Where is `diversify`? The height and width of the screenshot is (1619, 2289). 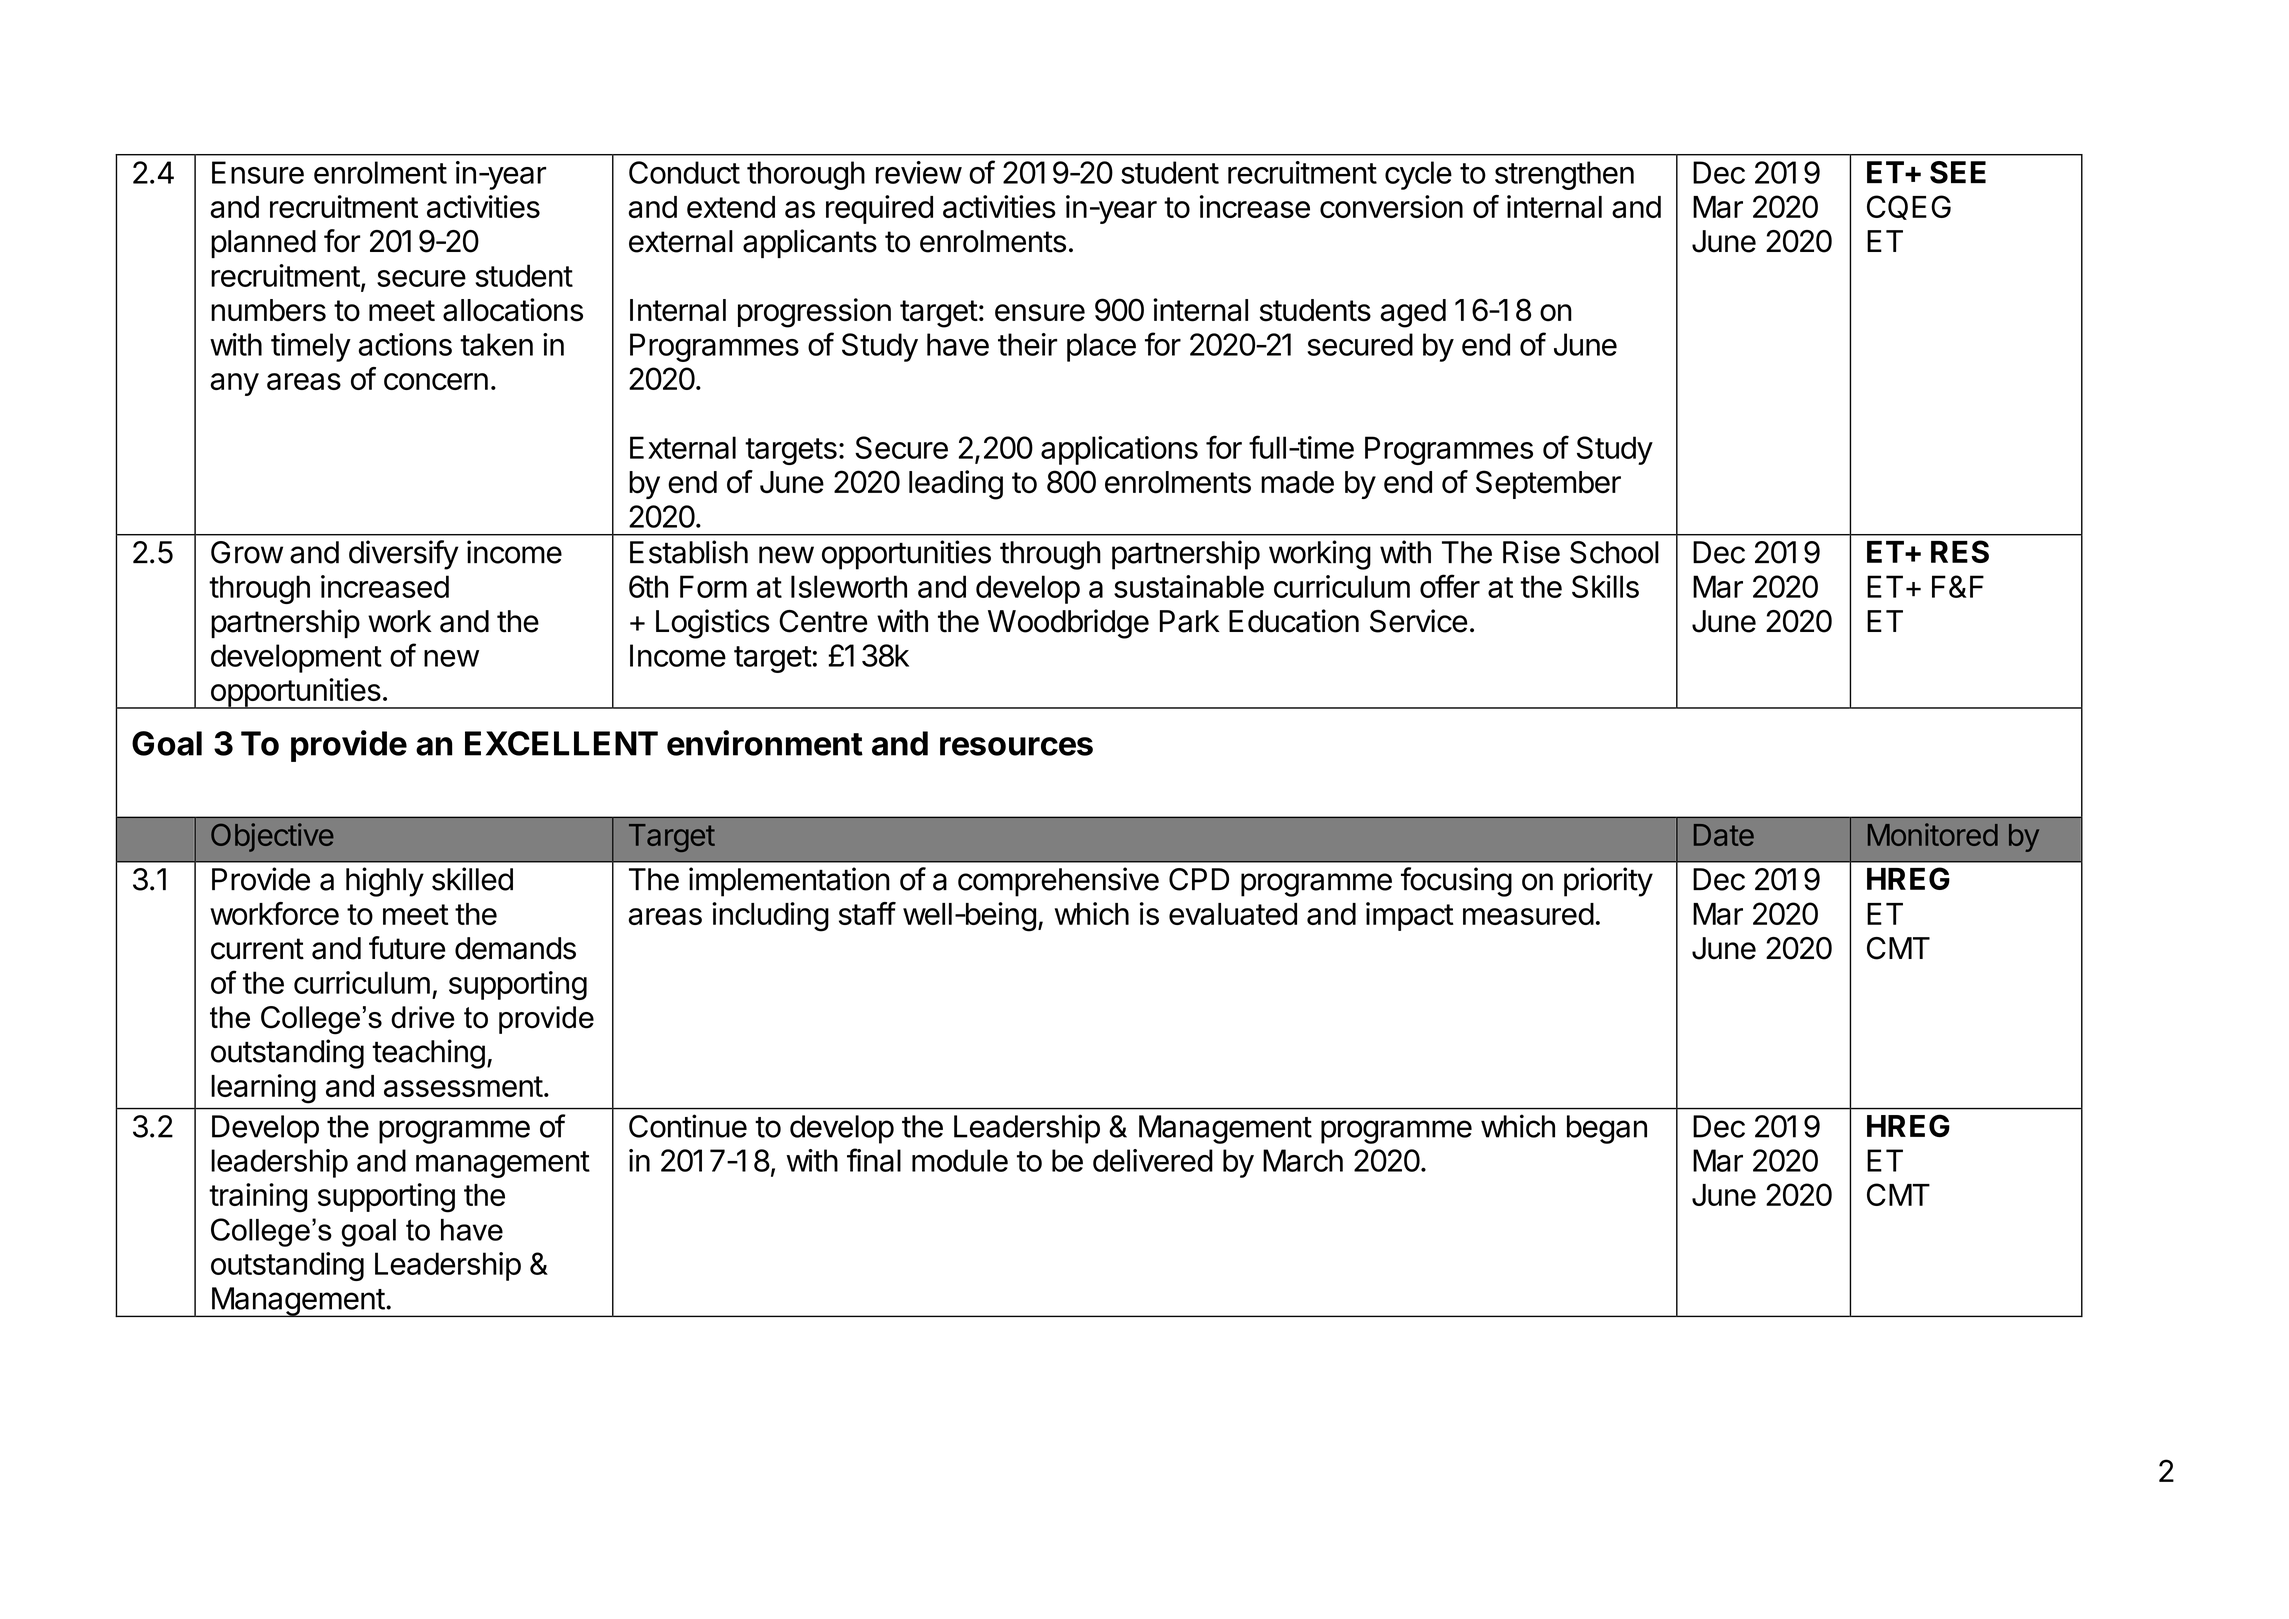
diversify is located at coordinates (404, 555).
